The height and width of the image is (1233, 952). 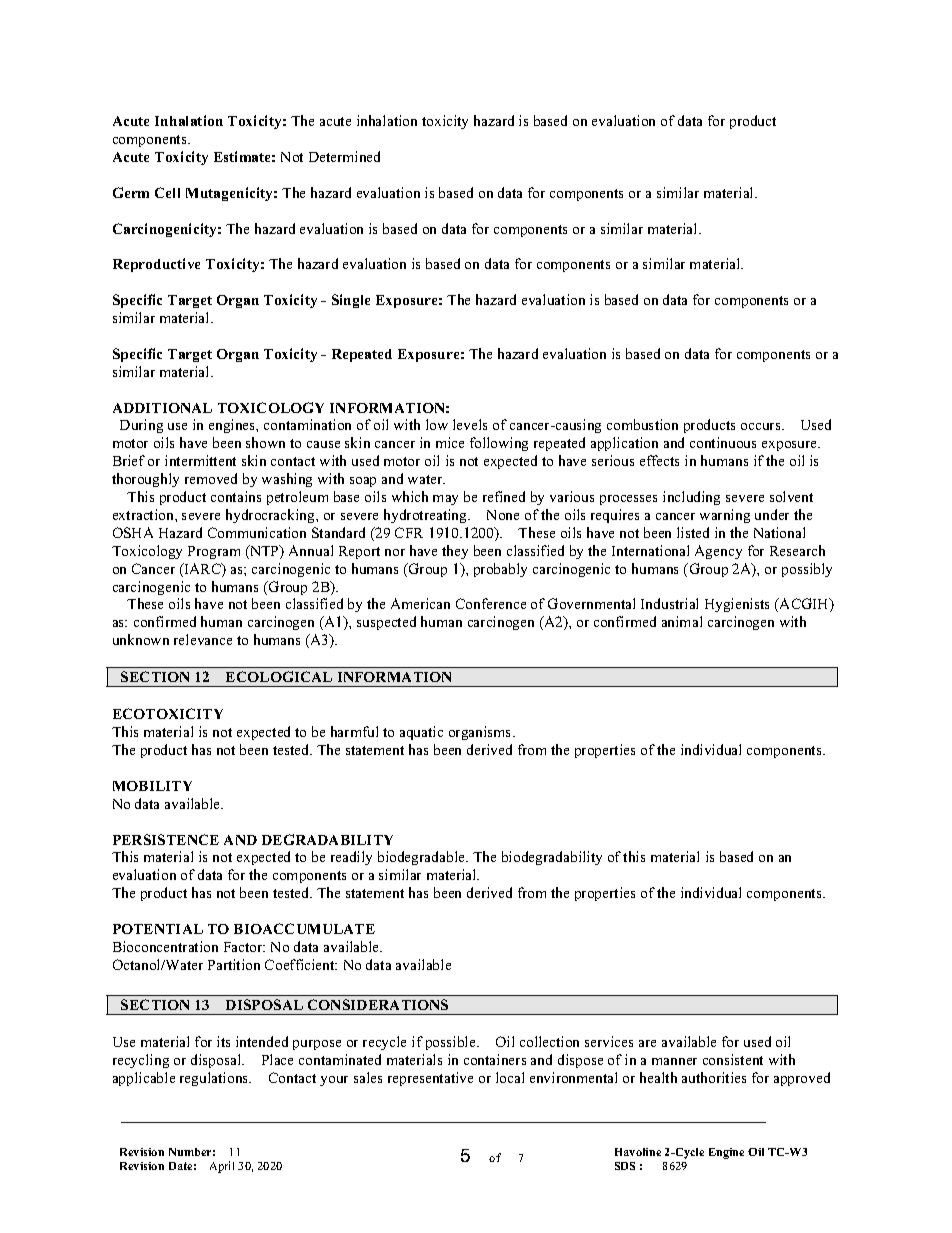 What do you see at coordinates (167, 192) in the image?
I see `Cell` at bounding box center [167, 192].
